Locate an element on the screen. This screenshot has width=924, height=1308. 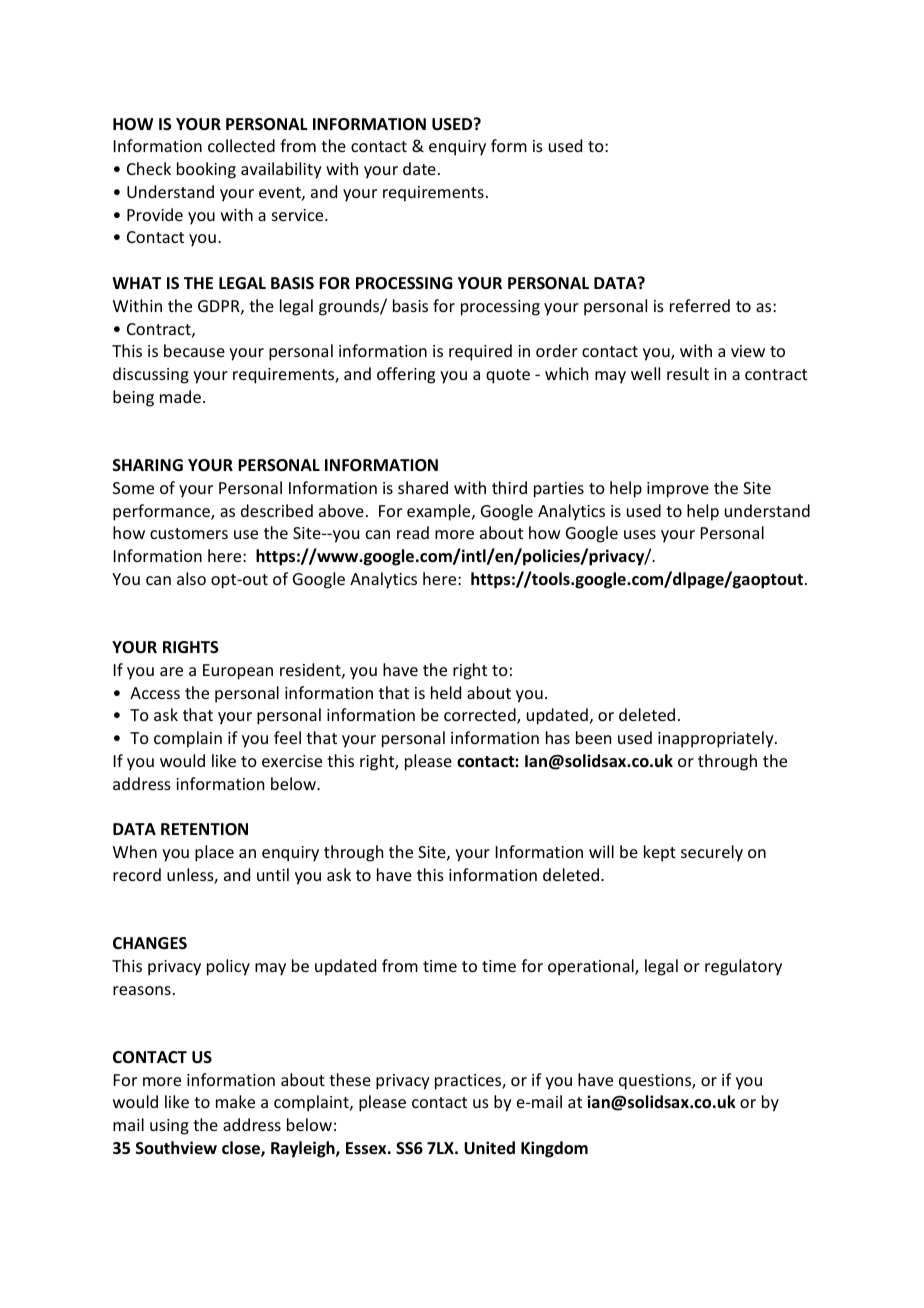
make is located at coordinates (235, 1101).
